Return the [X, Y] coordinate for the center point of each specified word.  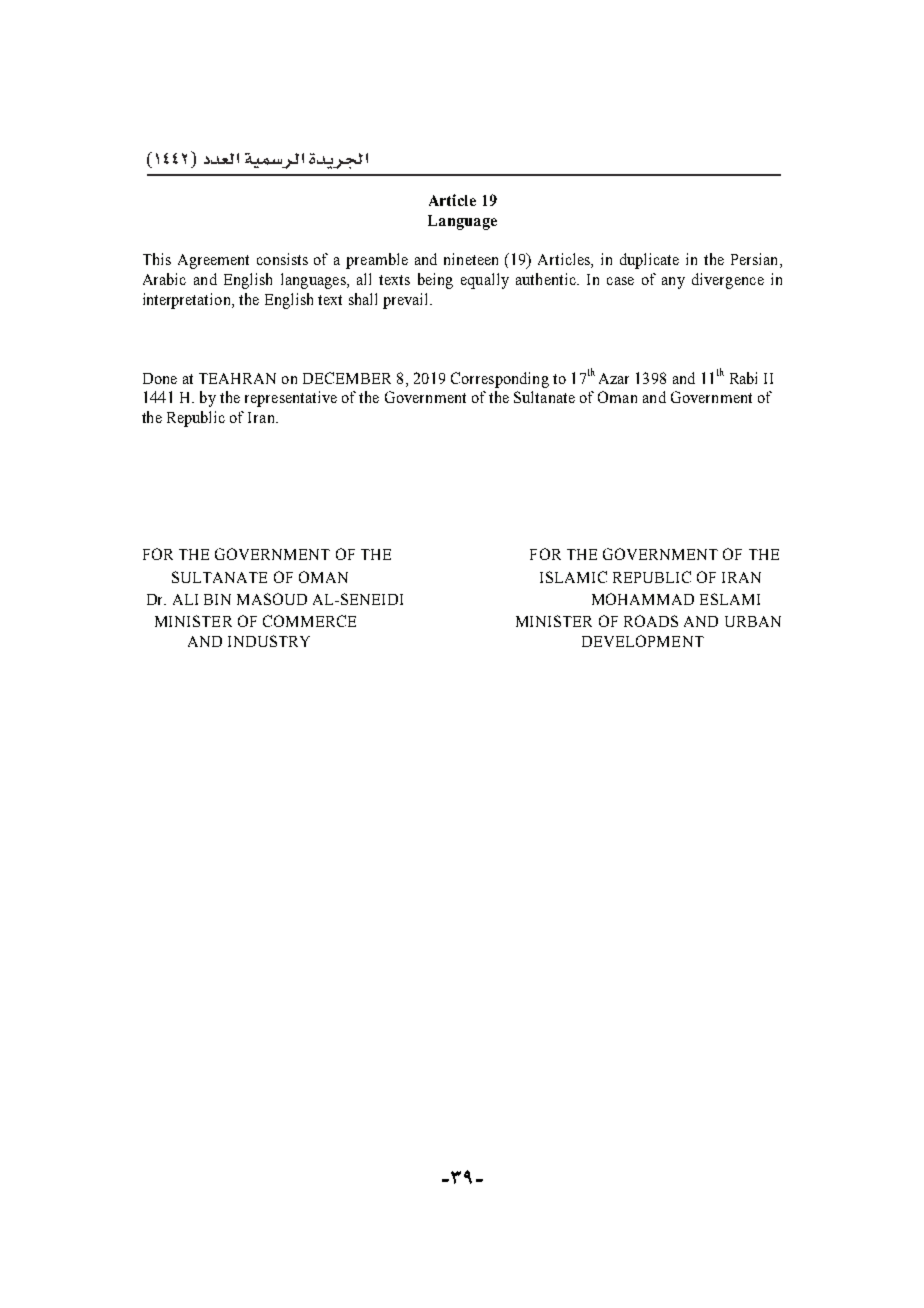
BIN [217, 599]
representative [291, 399]
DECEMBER [347, 378]
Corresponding [500, 380]
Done [160, 378]
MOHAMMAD [643, 599]
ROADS [651, 621]
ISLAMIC [573, 577]
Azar [614, 378]
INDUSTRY [269, 641]
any [673, 283]
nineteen [471, 259]
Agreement [213, 261]
